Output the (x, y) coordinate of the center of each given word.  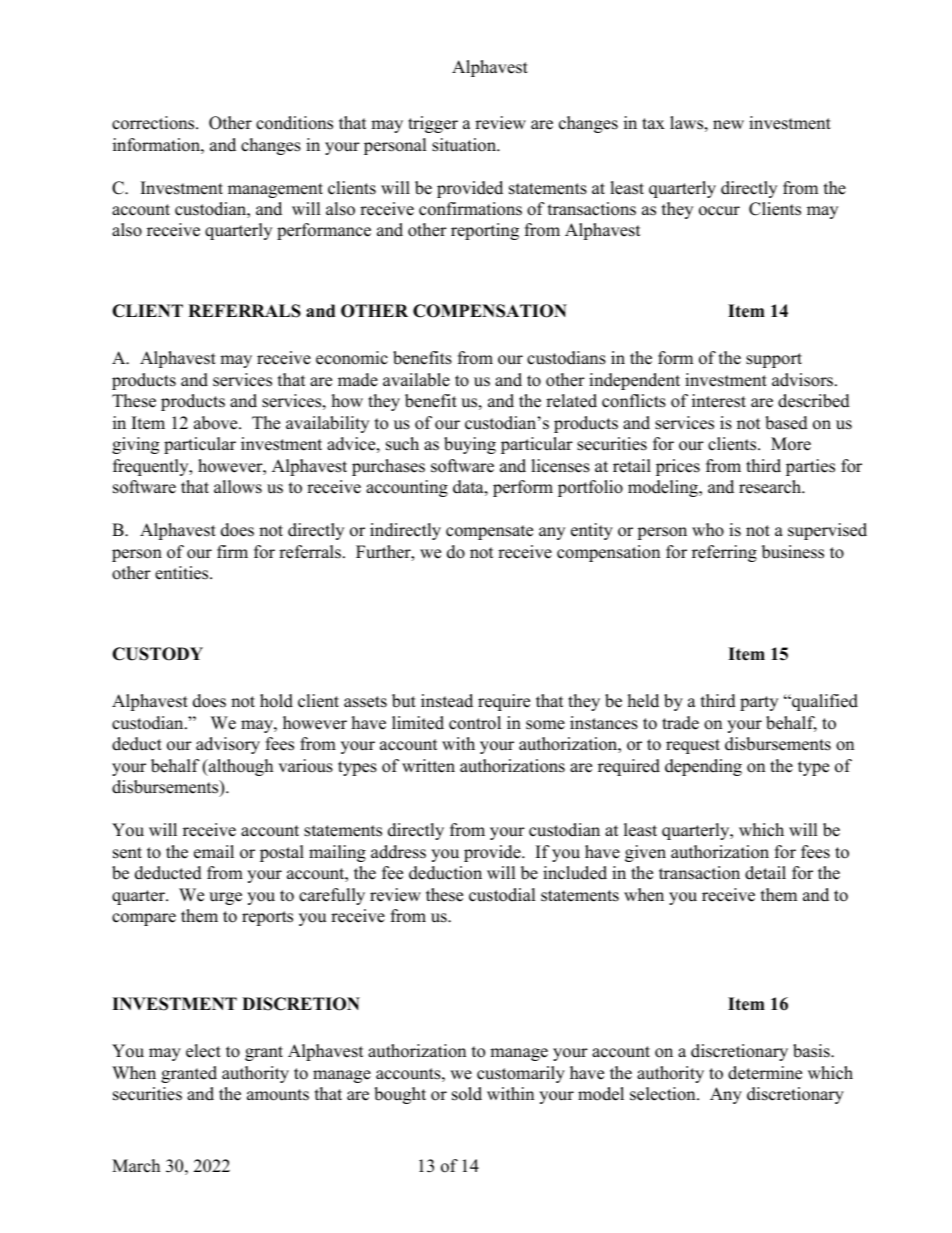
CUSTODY (157, 654)
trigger (433, 124)
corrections (154, 123)
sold (467, 1094)
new (728, 125)
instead (447, 701)
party (759, 703)
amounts (278, 1095)
